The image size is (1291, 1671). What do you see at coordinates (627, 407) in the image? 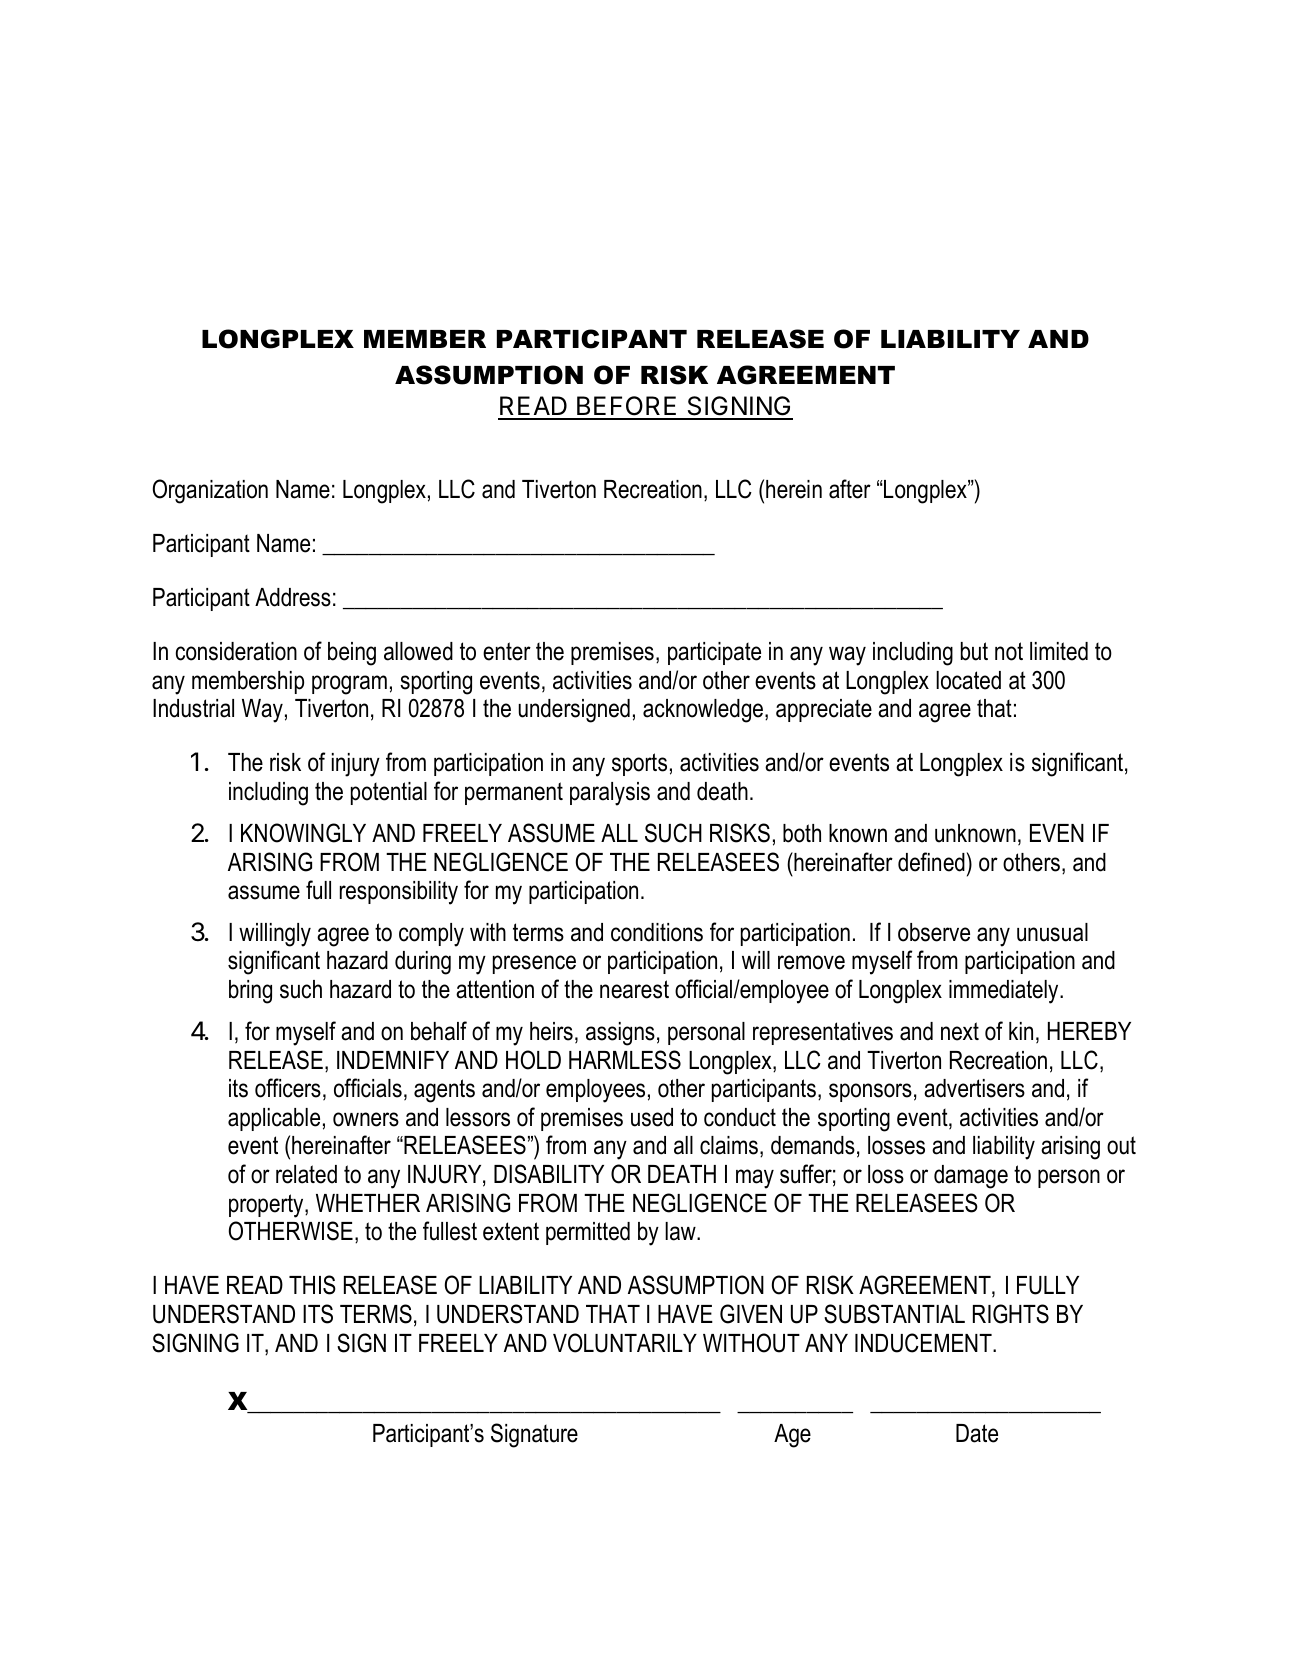
I see `BEFORE` at bounding box center [627, 407].
